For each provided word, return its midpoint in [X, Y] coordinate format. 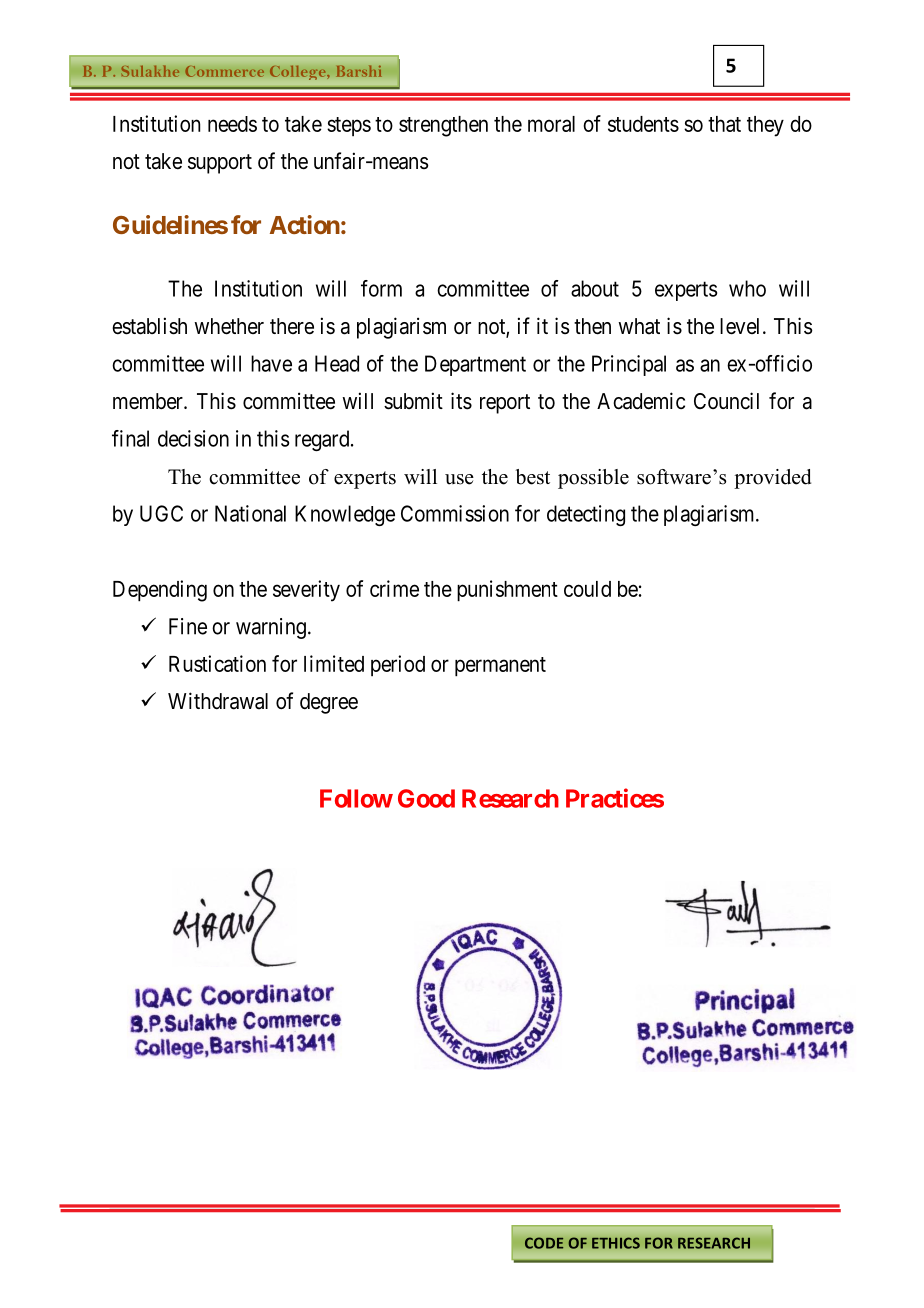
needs [232, 124]
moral [551, 124]
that [724, 124]
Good [426, 798]
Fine [188, 626]
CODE [544, 1243]
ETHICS [616, 1243]
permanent [500, 667]
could [587, 589]
